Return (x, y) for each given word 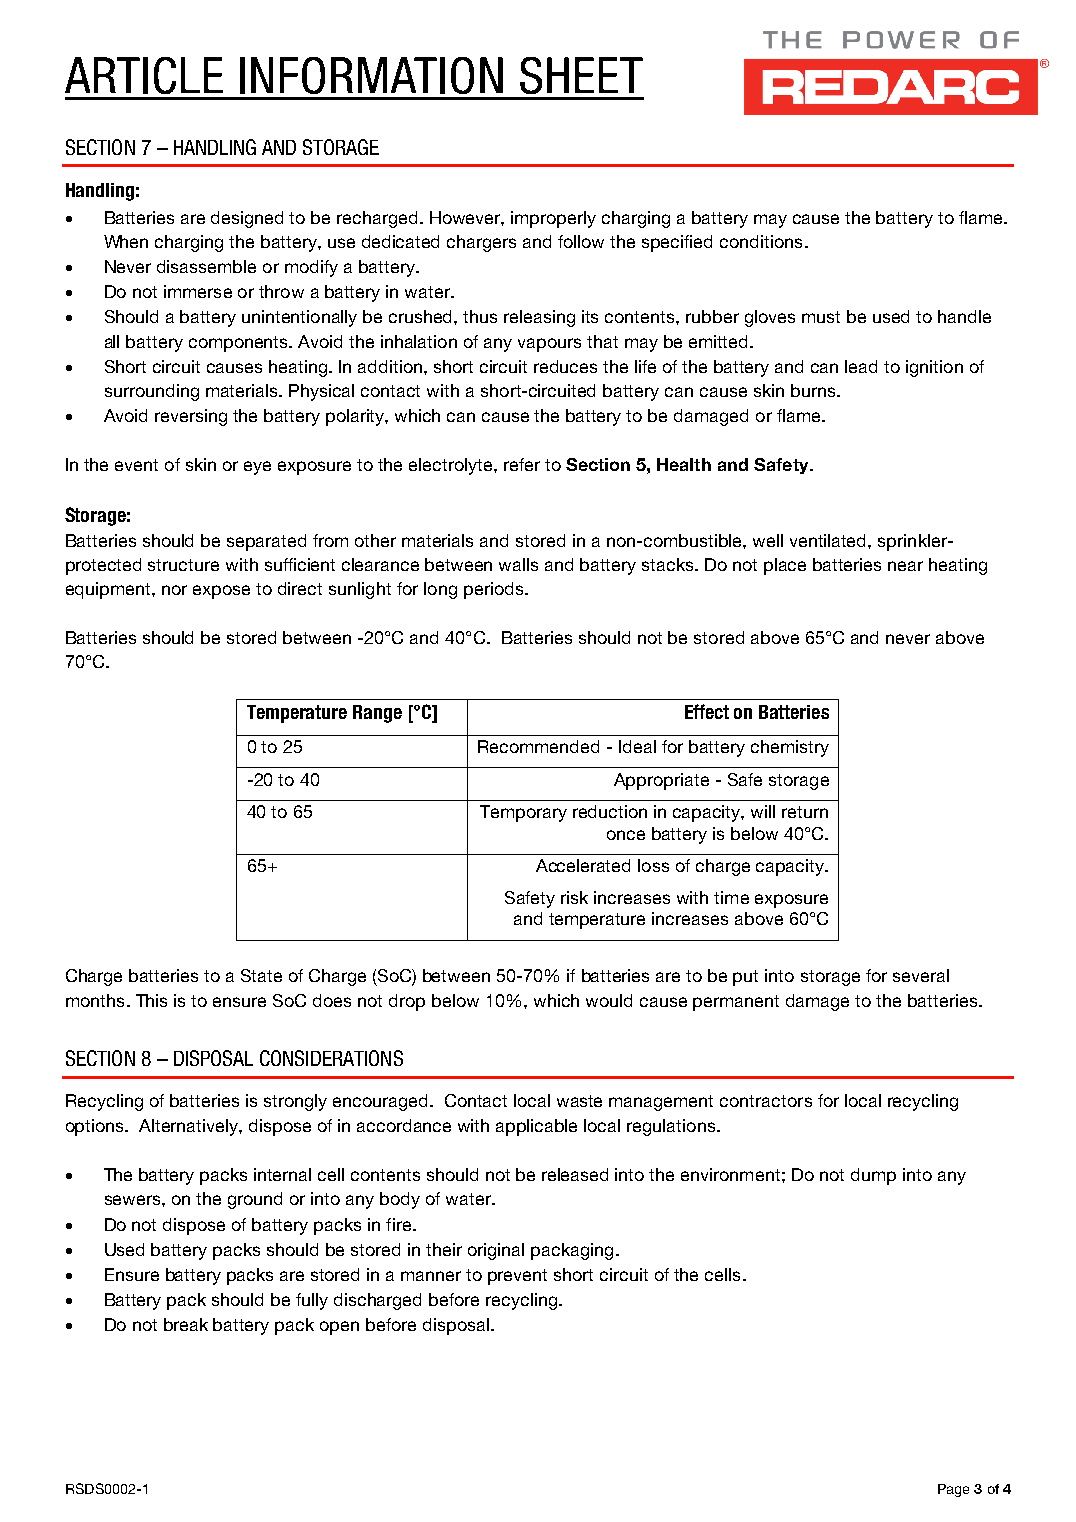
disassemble (206, 266)
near (905, 566)
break (186, 1324)
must (821, 317)
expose (221, 592)
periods (495, 590)
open (339, 1328)
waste (579, 1101)
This (151, 1000)
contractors (766, 1101)
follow (581, 241)
